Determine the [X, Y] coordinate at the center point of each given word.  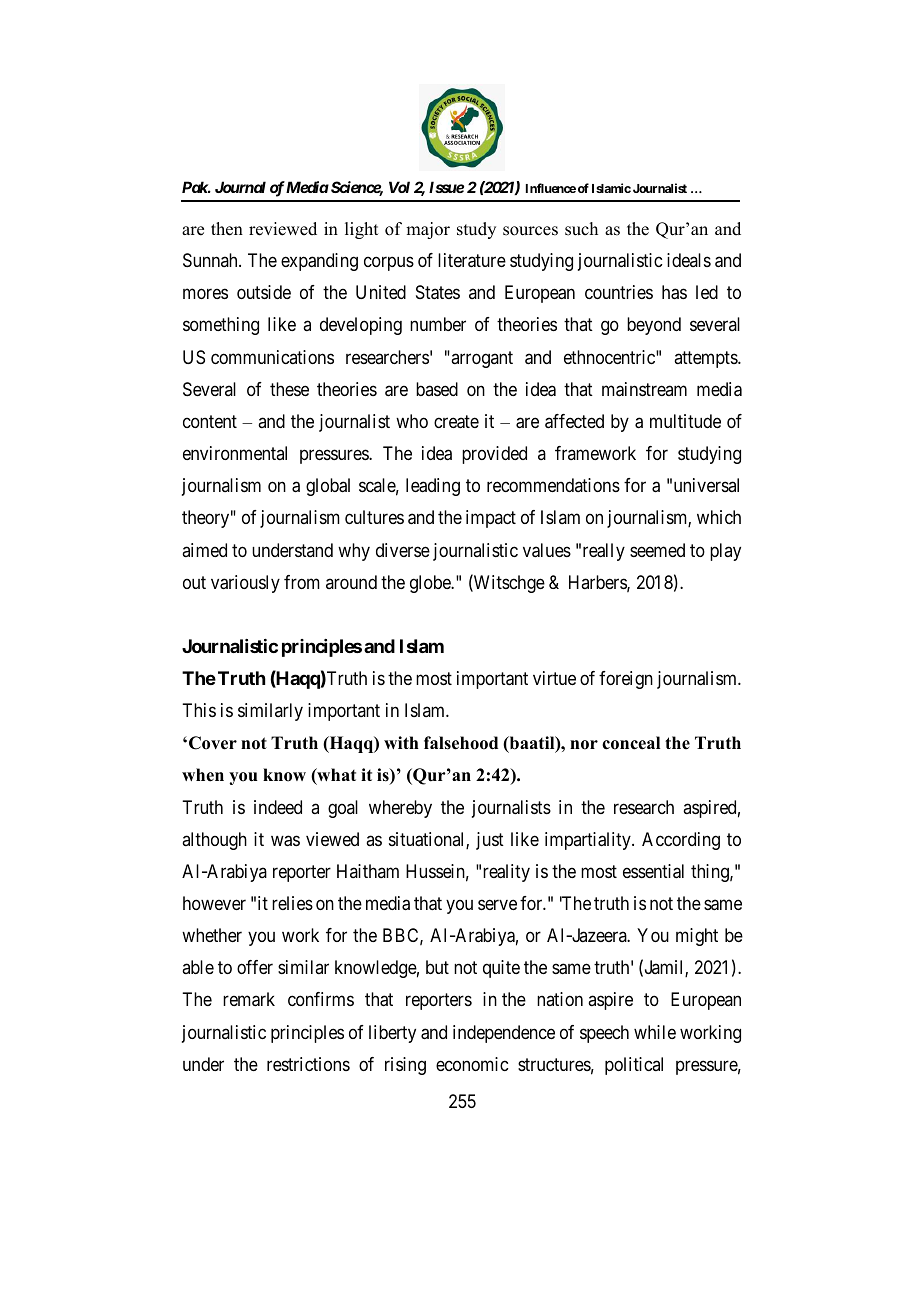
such [581, 229]
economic [472, 1064]
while [655, 1032]
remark [249, 999]
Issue [446, 187]
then [227, 229]
